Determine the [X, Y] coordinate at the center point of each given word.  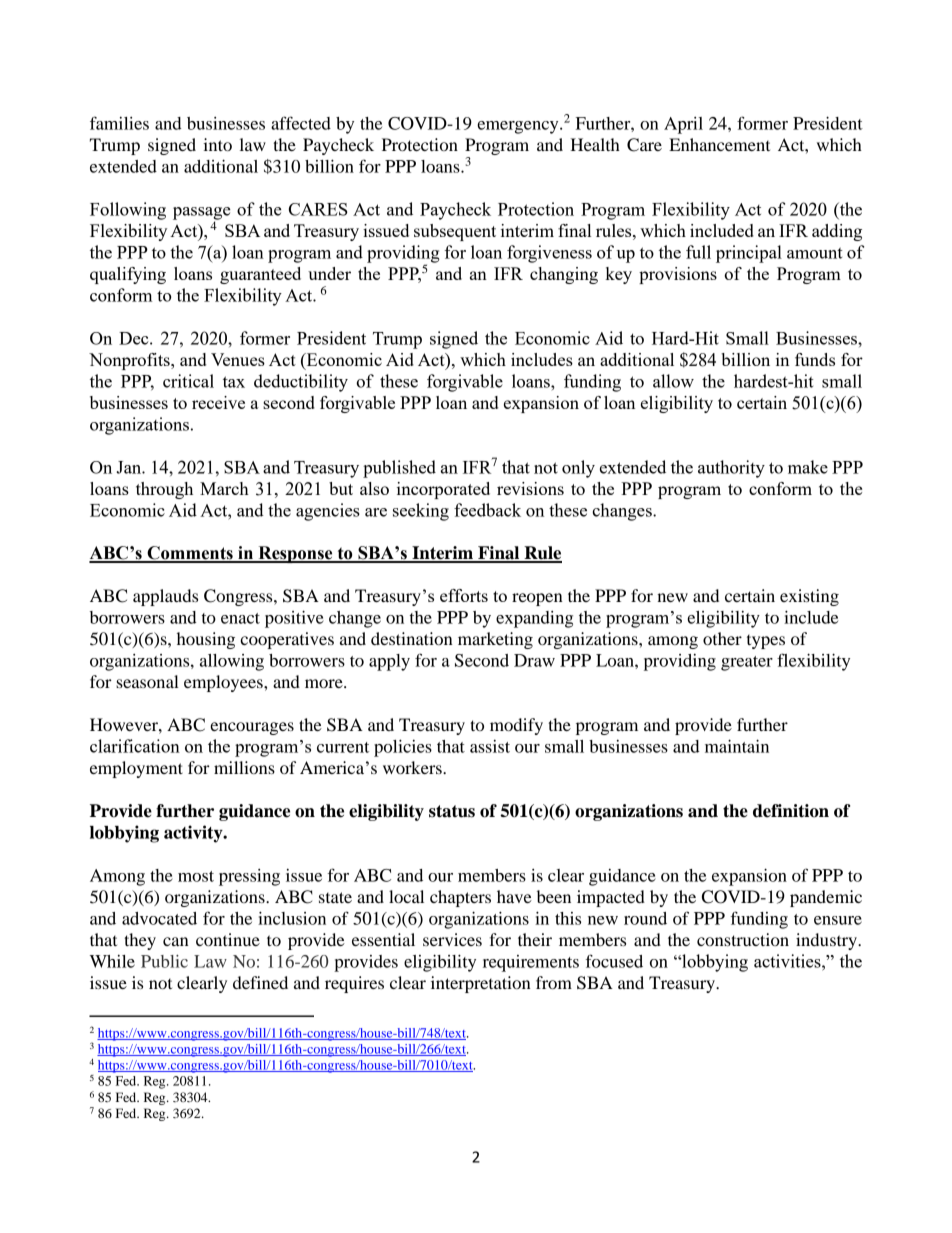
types [766, 642]
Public [164, 961]
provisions [678, 275]
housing [206, 640]
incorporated [443, 490]
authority [731, 469]
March [224, 488]
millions [244, 767]
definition [791, 811]
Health [595, 144]
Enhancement [719, 144]
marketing [495, 640]
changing [564, 275]
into [217, 144]
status [452, 811]
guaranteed [260, 275]
